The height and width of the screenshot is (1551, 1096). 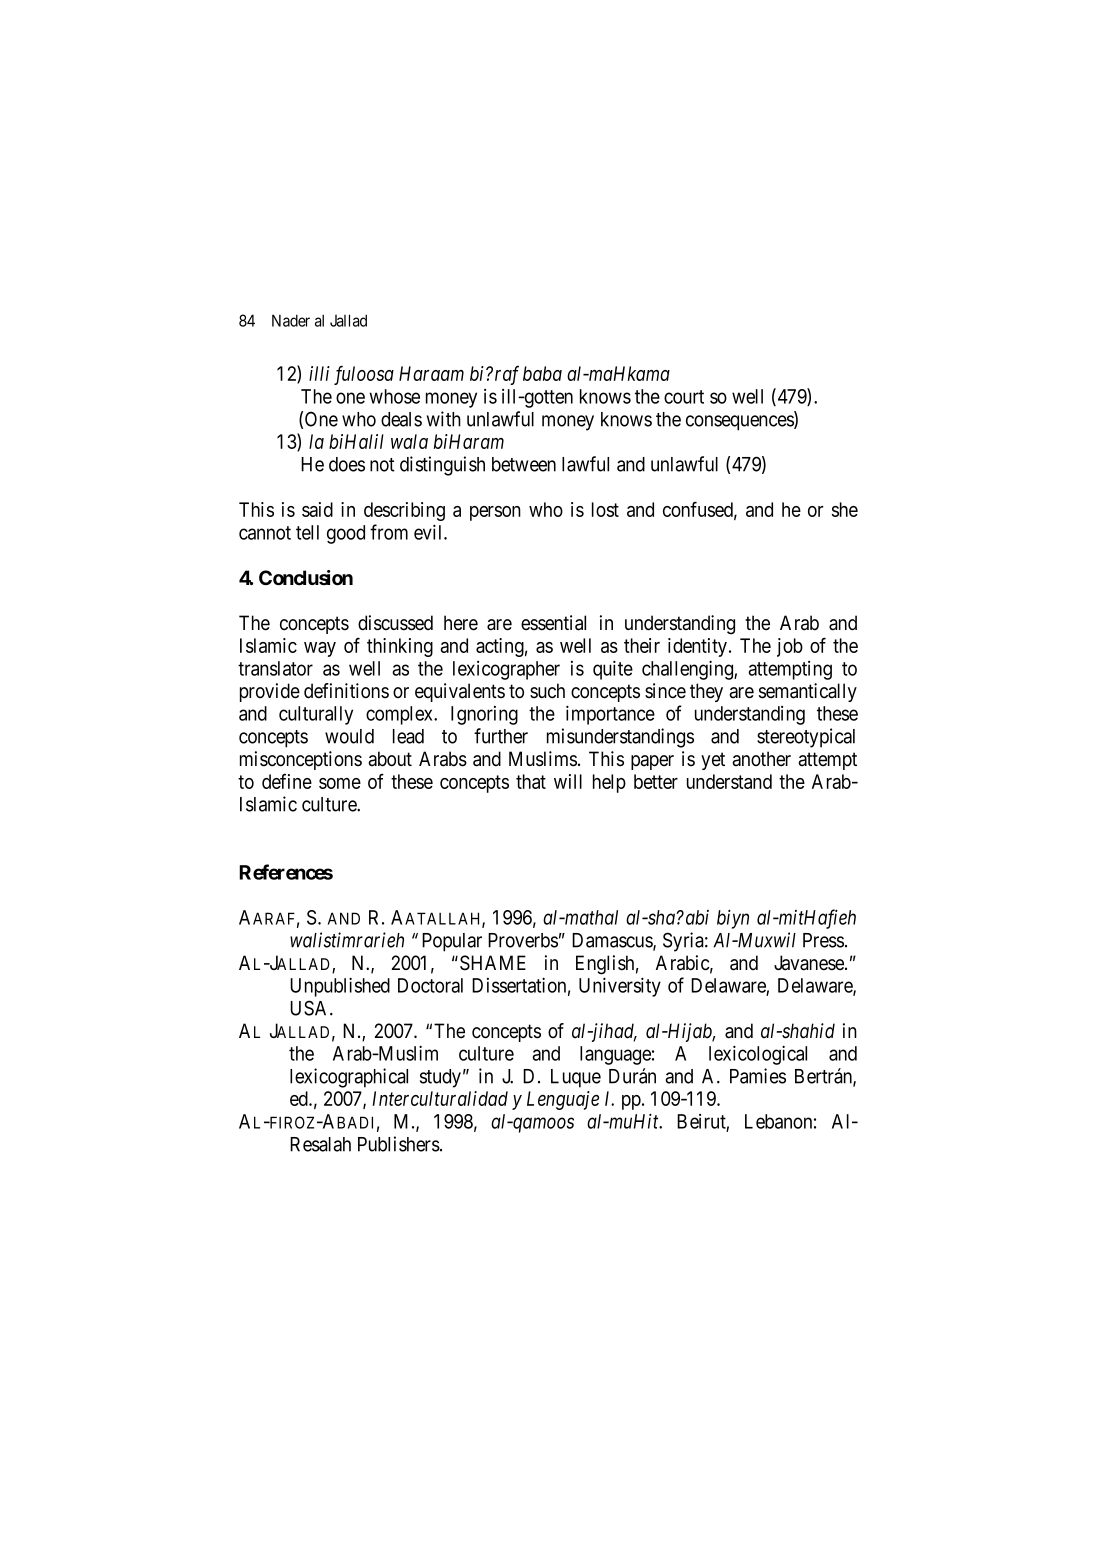 I want to click on Nader, so click(x=291, y=320).
